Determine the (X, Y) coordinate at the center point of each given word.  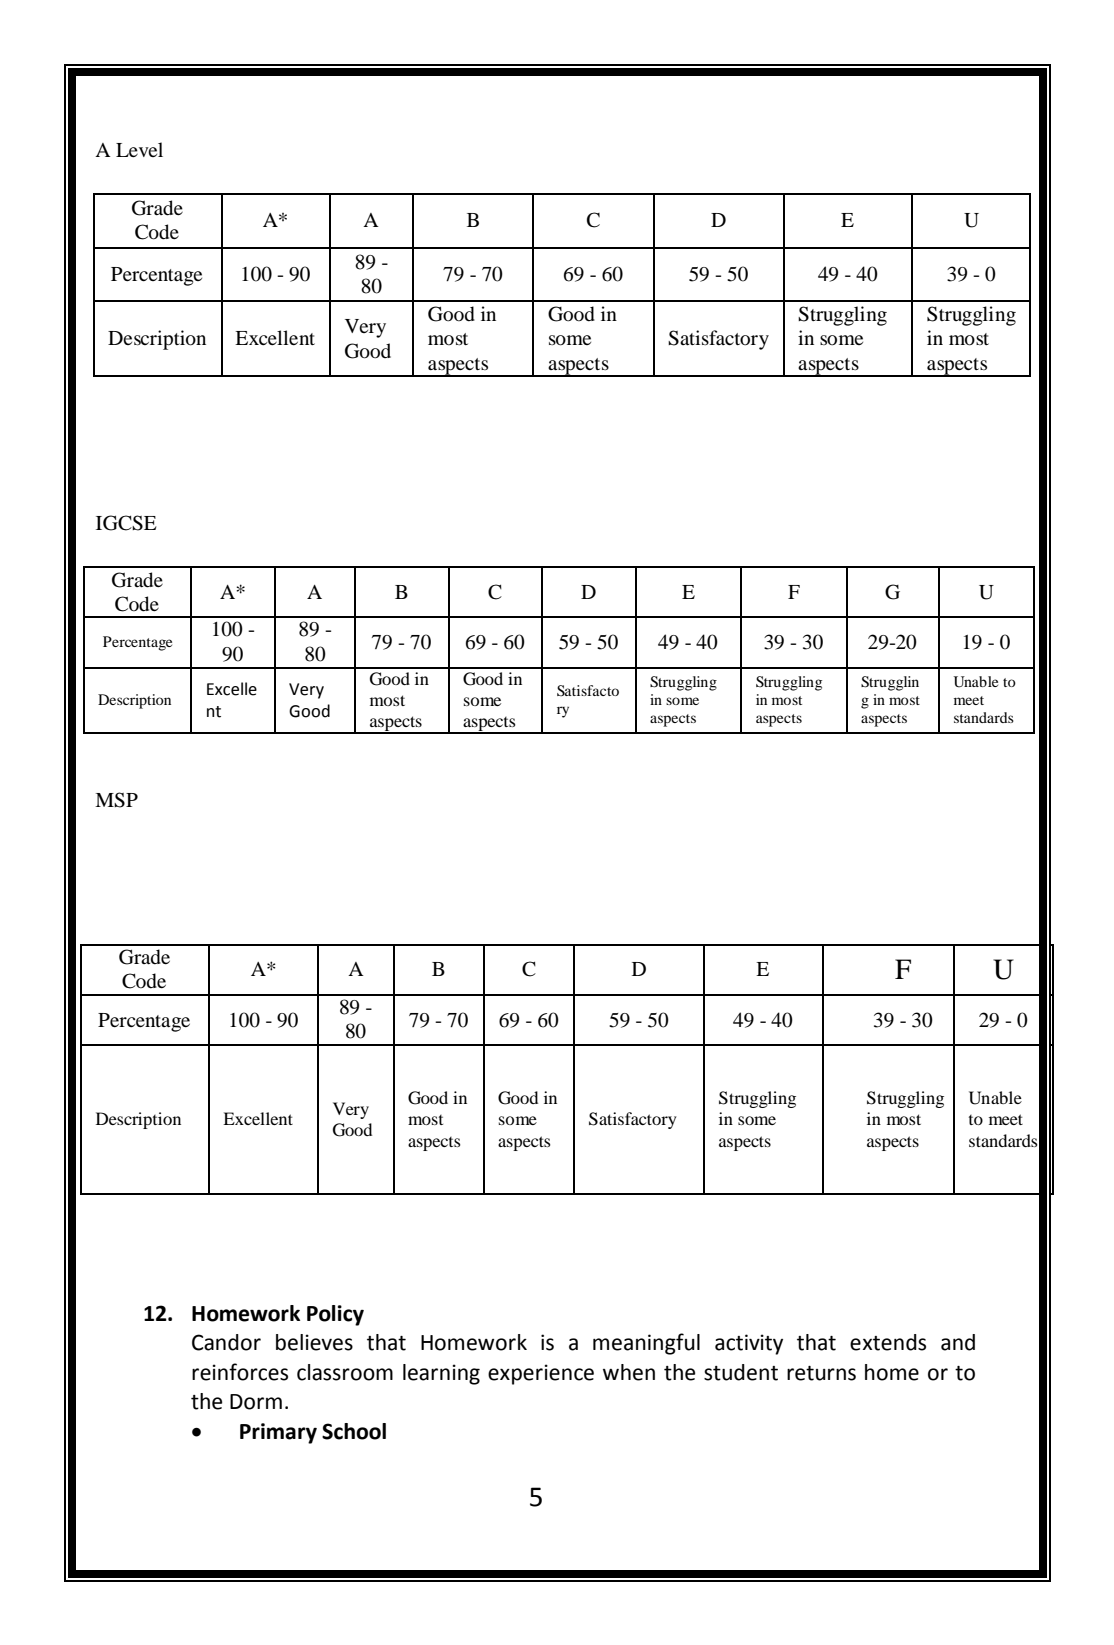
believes (314, 1342)
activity (749, 1344)
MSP (116, 800)
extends (888, 1342)
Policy (335, 1315)
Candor (226, 1342)
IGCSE (126, 523)
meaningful (646, 1344)
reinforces (240, 1372)
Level (139, 149)
